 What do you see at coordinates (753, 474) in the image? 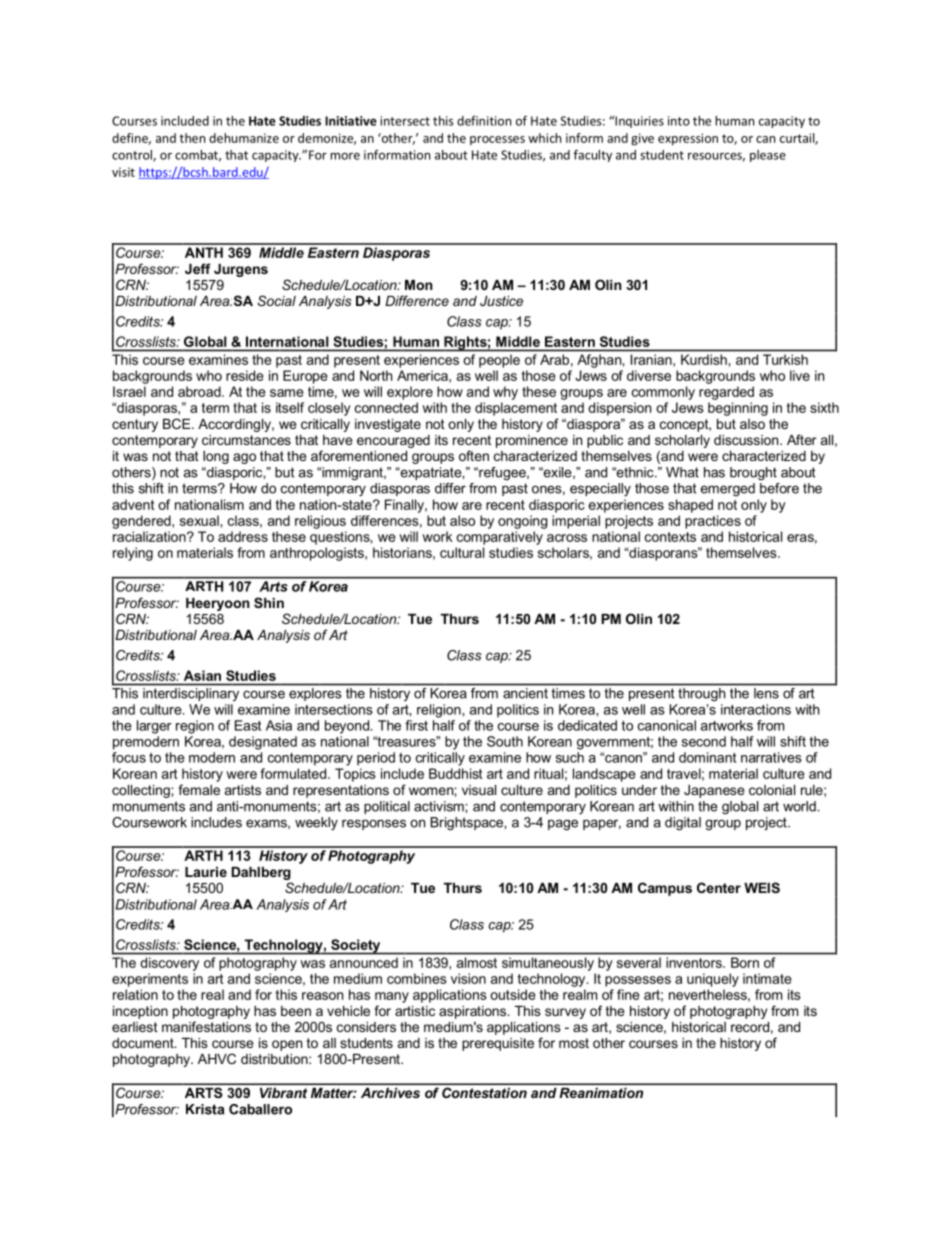
I see `brought` at bounding box center [753, 474].
